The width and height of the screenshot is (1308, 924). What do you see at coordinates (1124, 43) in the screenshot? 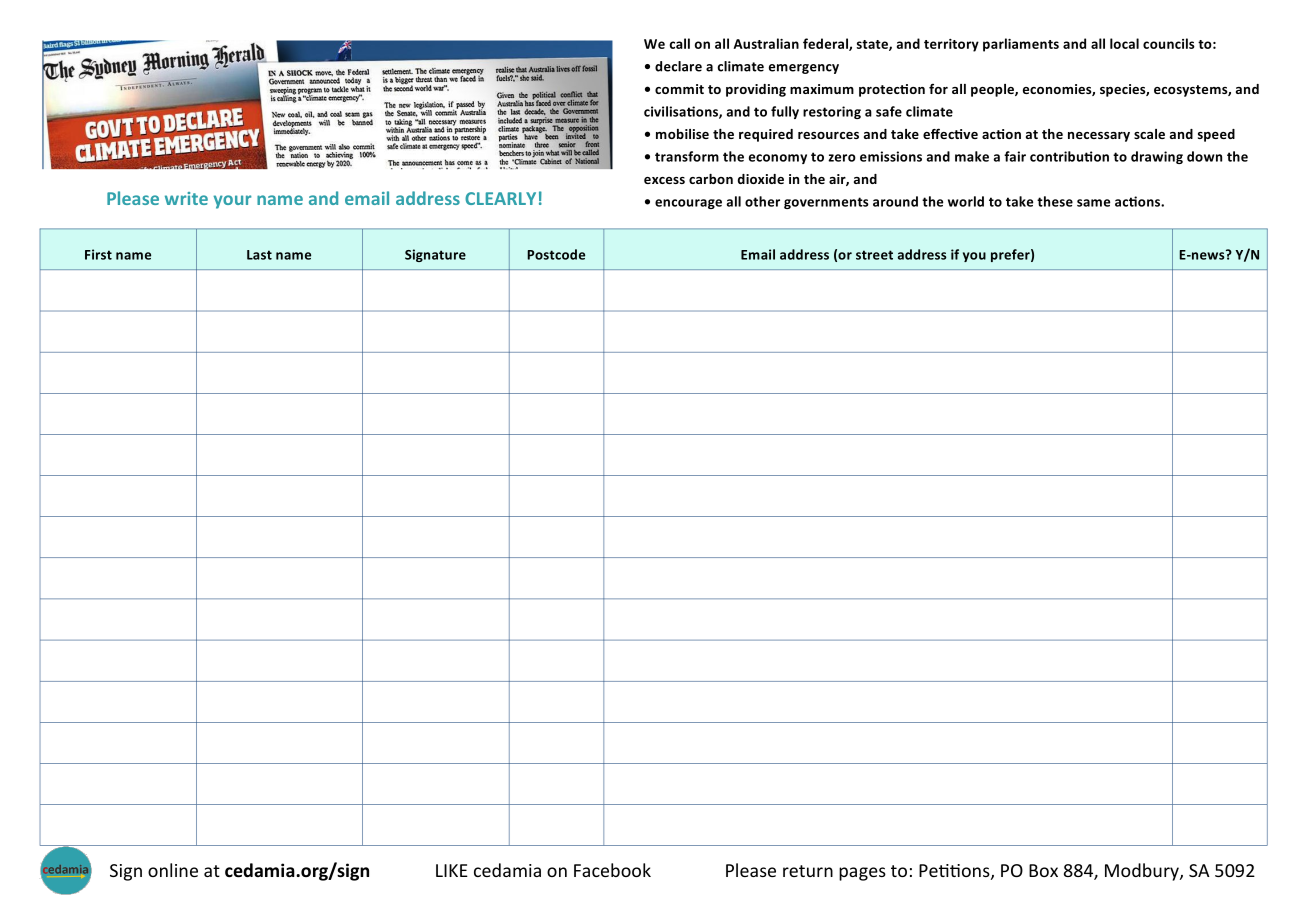
I see `local` at bounding box center [1124, 43].
